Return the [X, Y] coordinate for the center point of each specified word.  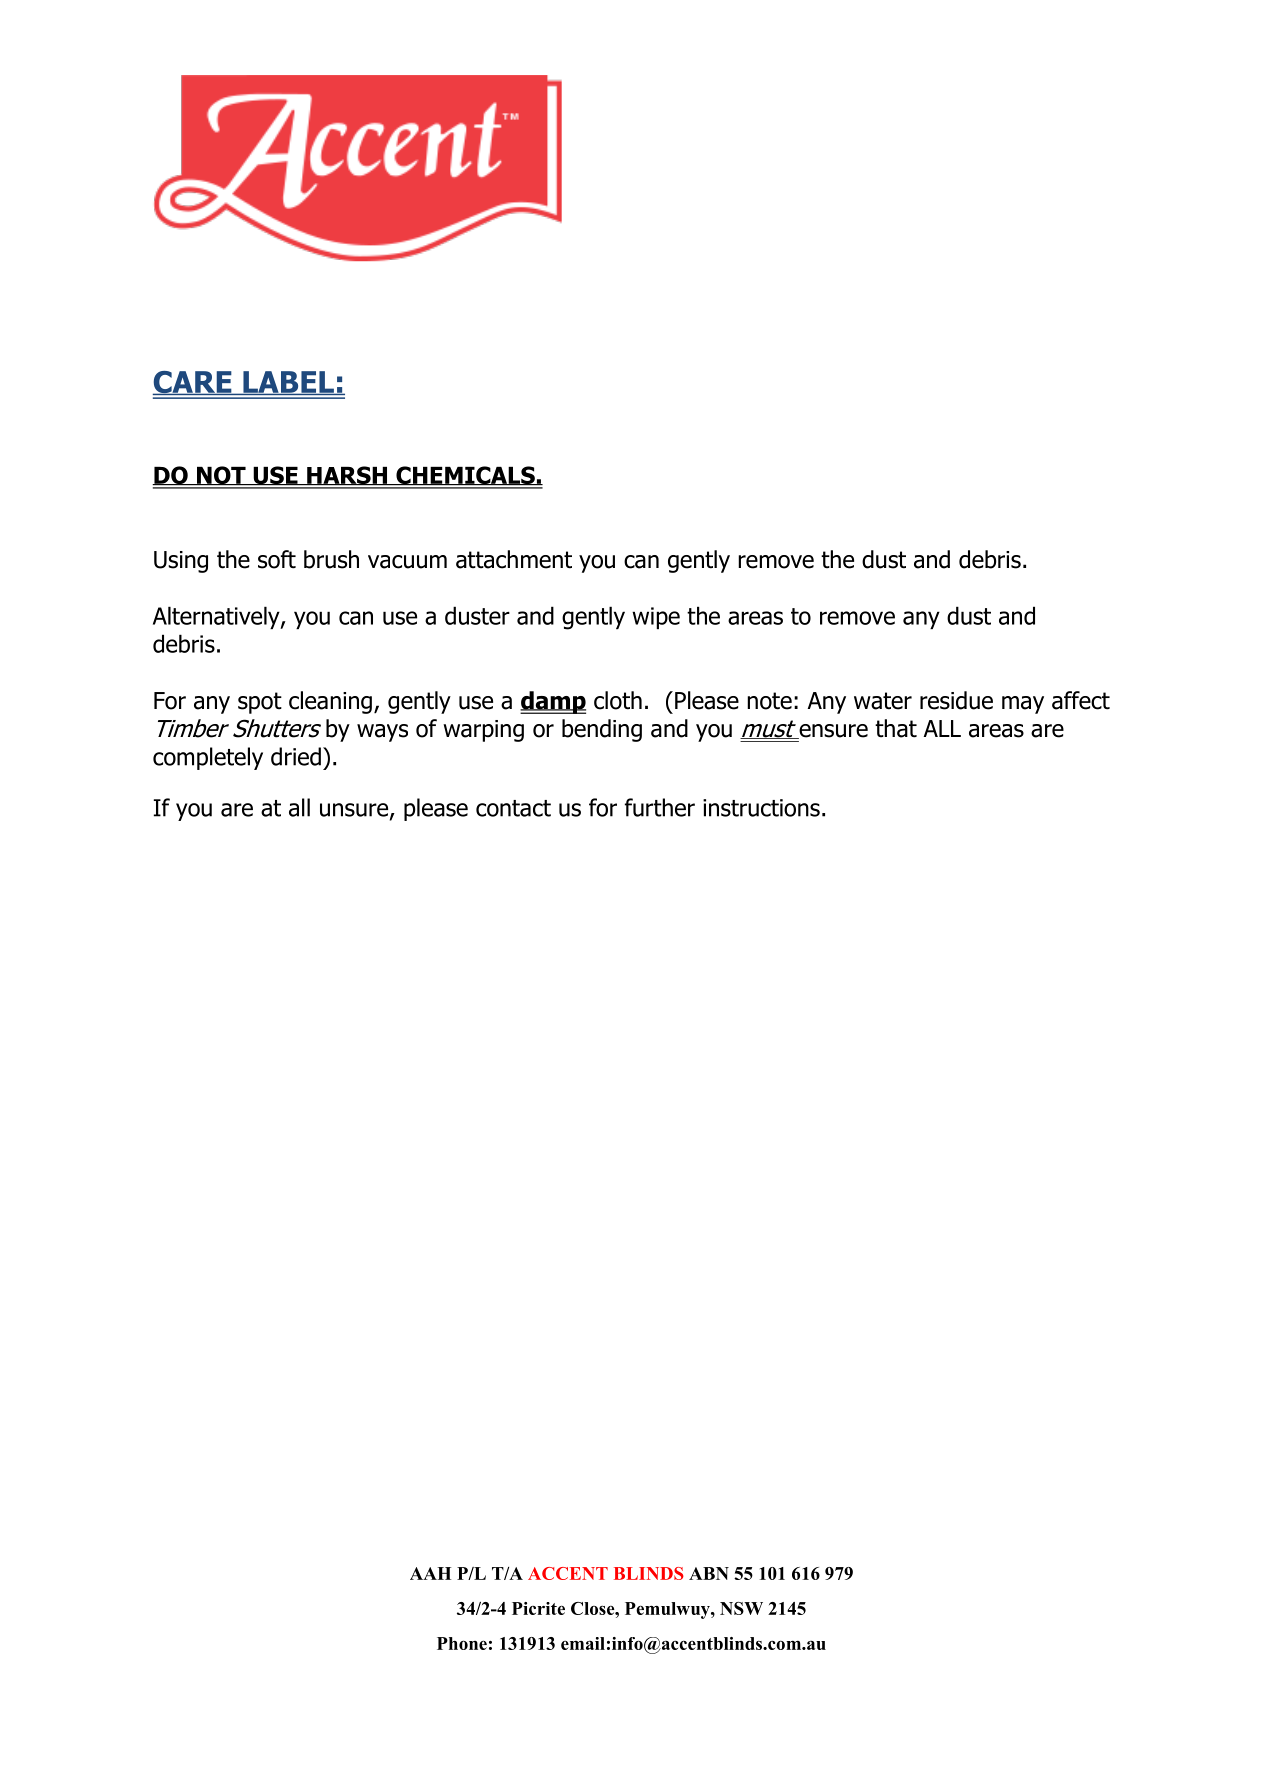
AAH [430, 1573]
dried [296, 756]
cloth [618, 700]
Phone [462, 1643]
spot [260, 703]
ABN [709, 1573]
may [1023, 705]
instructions [761, 808]
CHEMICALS [465, 476]
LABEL [288, 383]
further [660, 807]
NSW [741, 1608]
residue [956, 700]
